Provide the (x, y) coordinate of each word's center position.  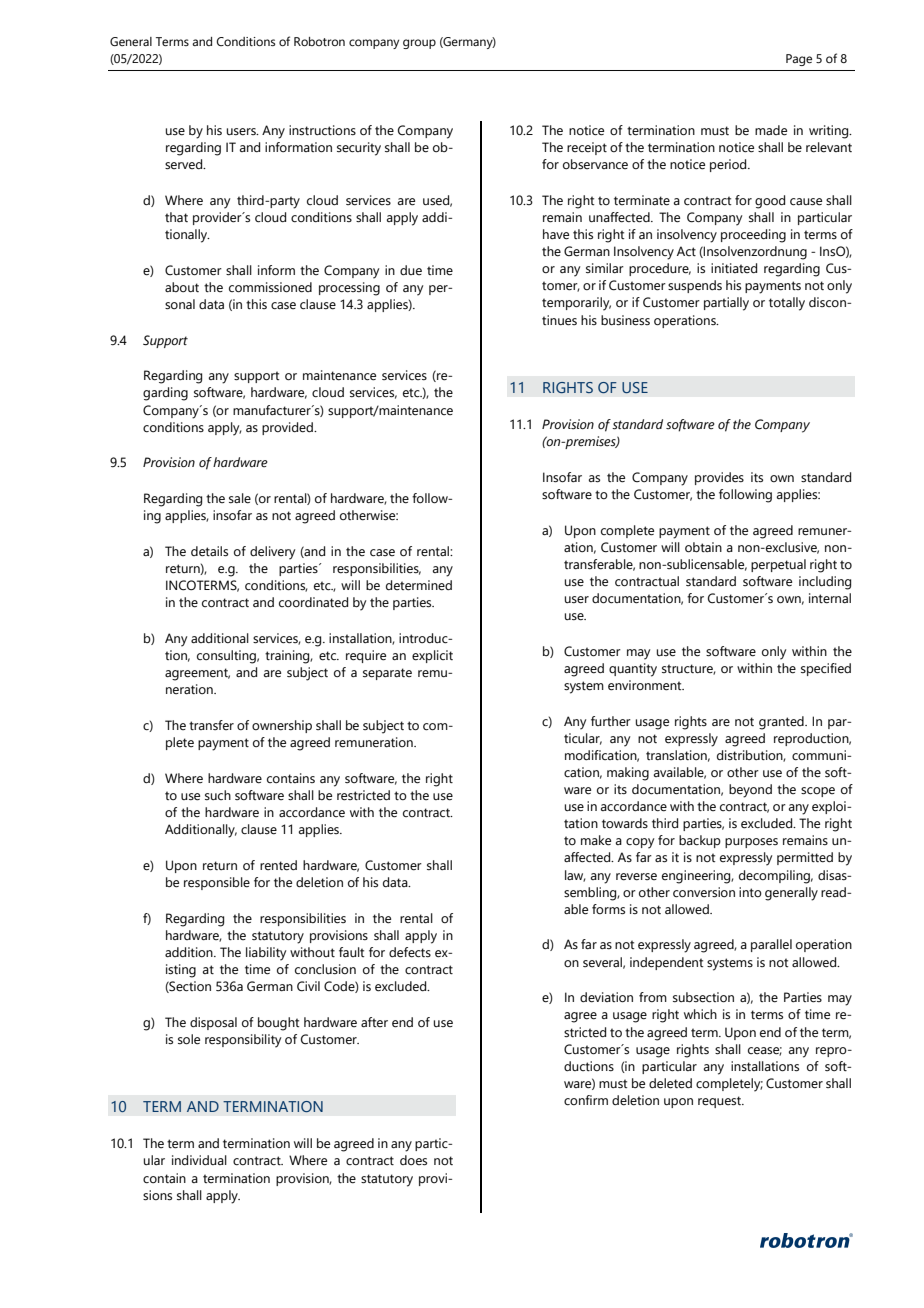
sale (240, 498)
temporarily (576, 304)
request (720, 1102)
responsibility (243, 1041)
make (596, 840)
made (771, 130)
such (218, 795)
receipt (587, 148)
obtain (703, 547)
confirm (586, 1100)
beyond (750, 791)
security (359, 149)
